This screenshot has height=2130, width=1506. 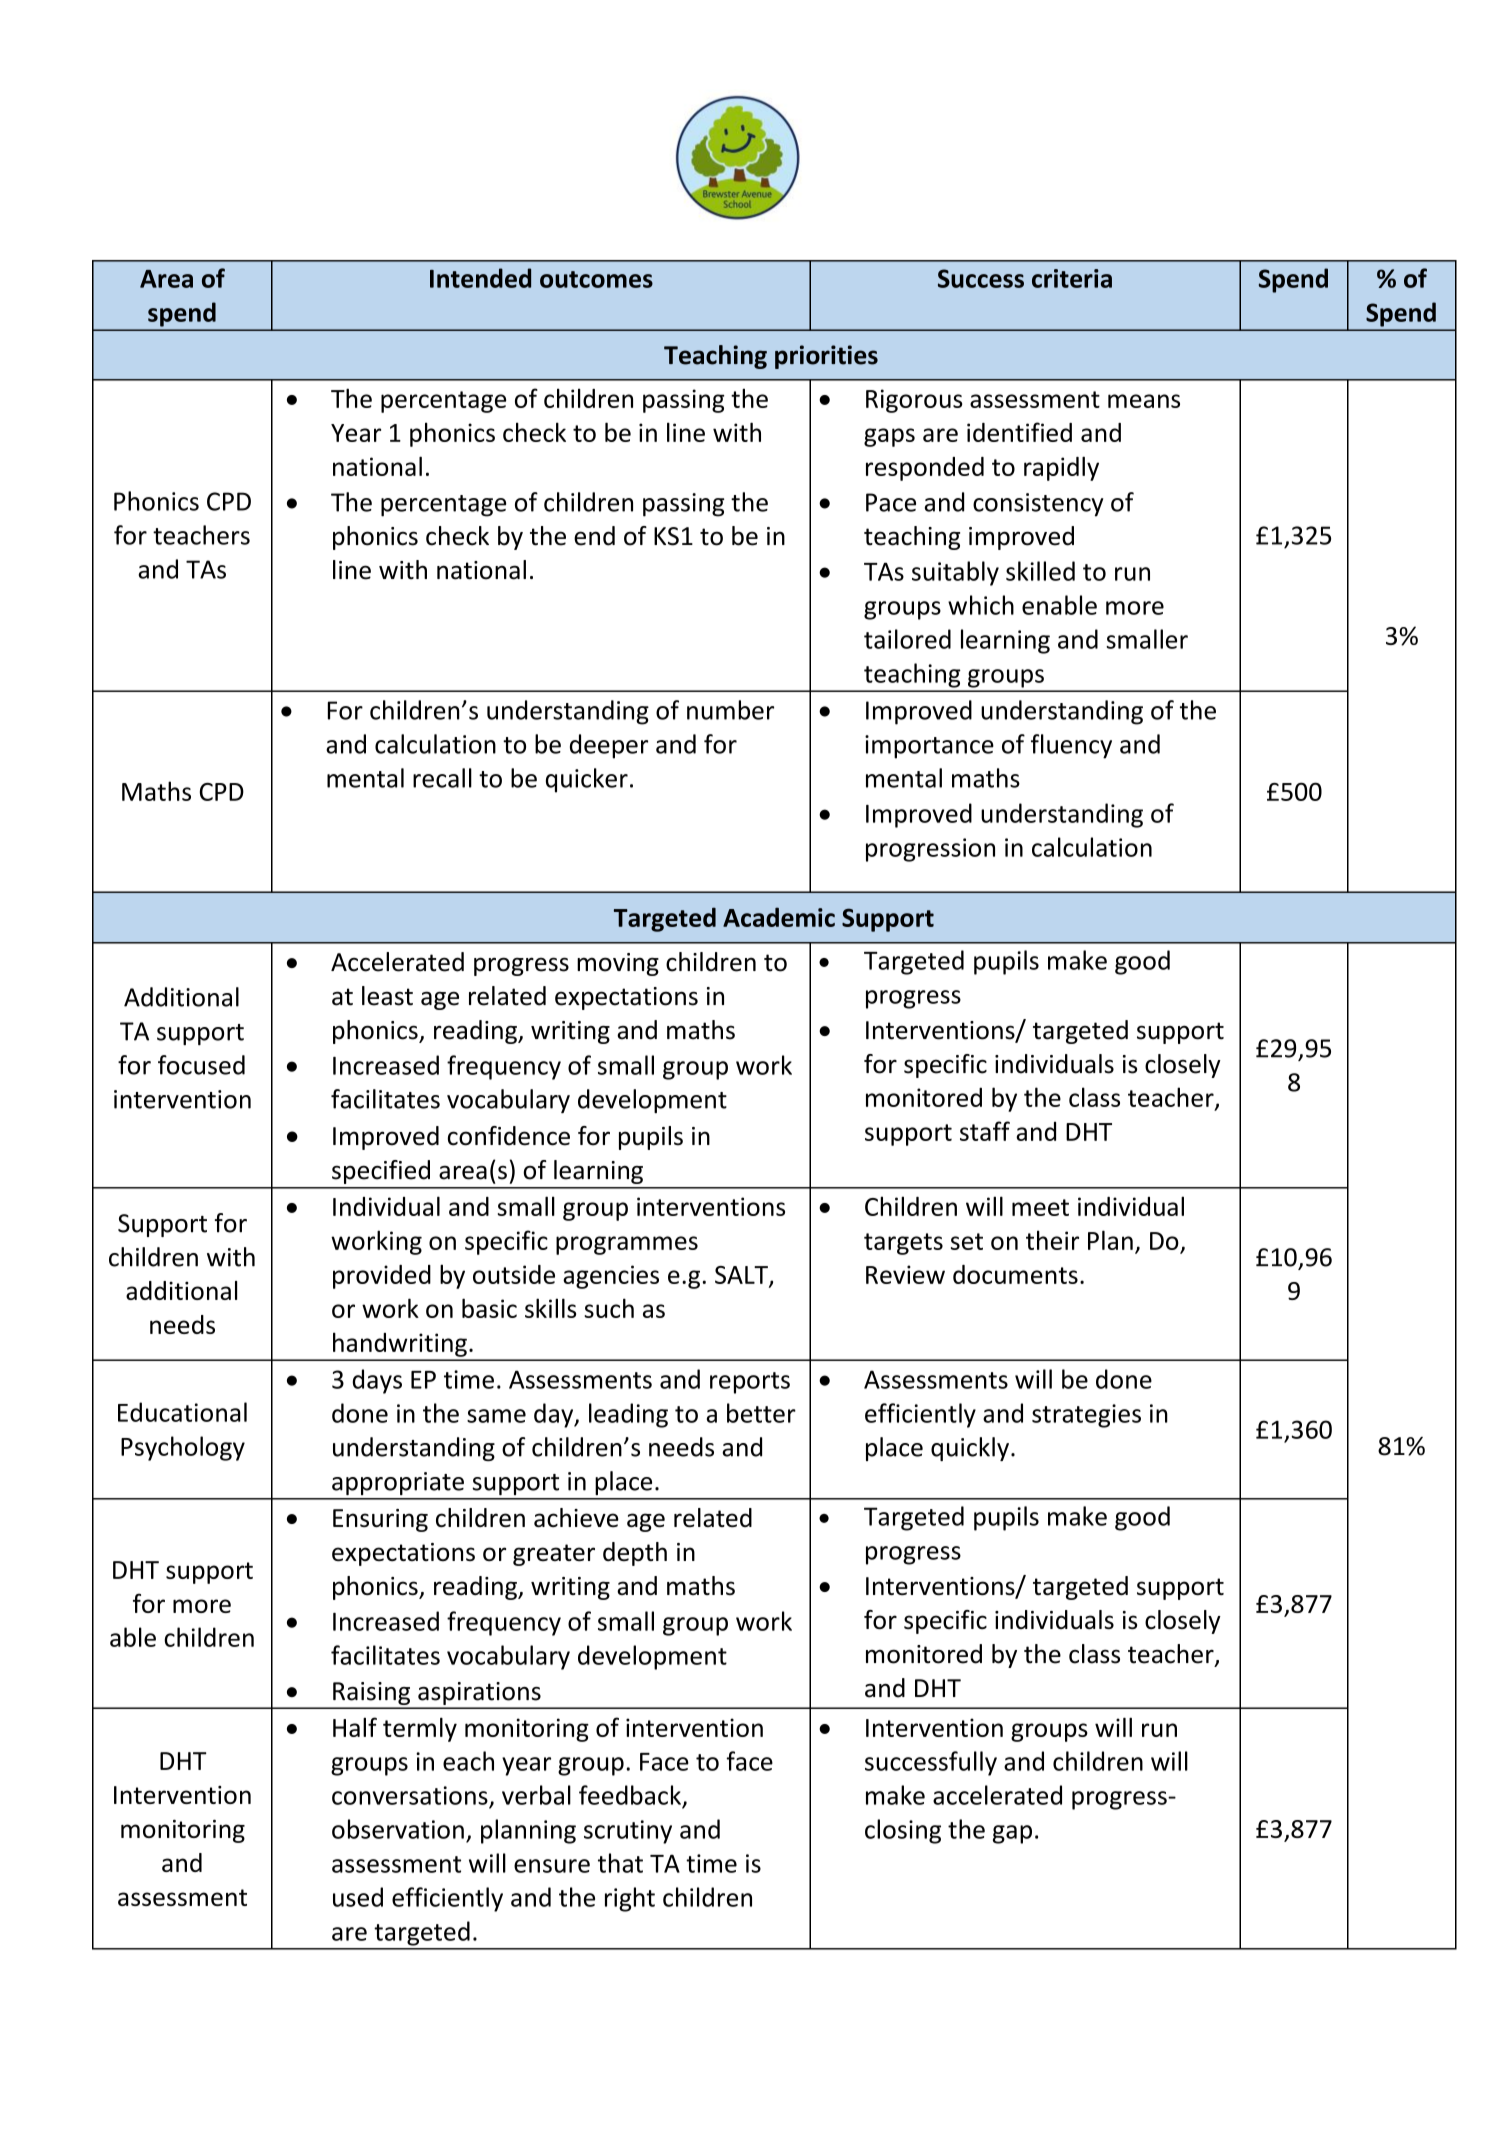 I want to click on outcomes, so click(x=596, y=279).
